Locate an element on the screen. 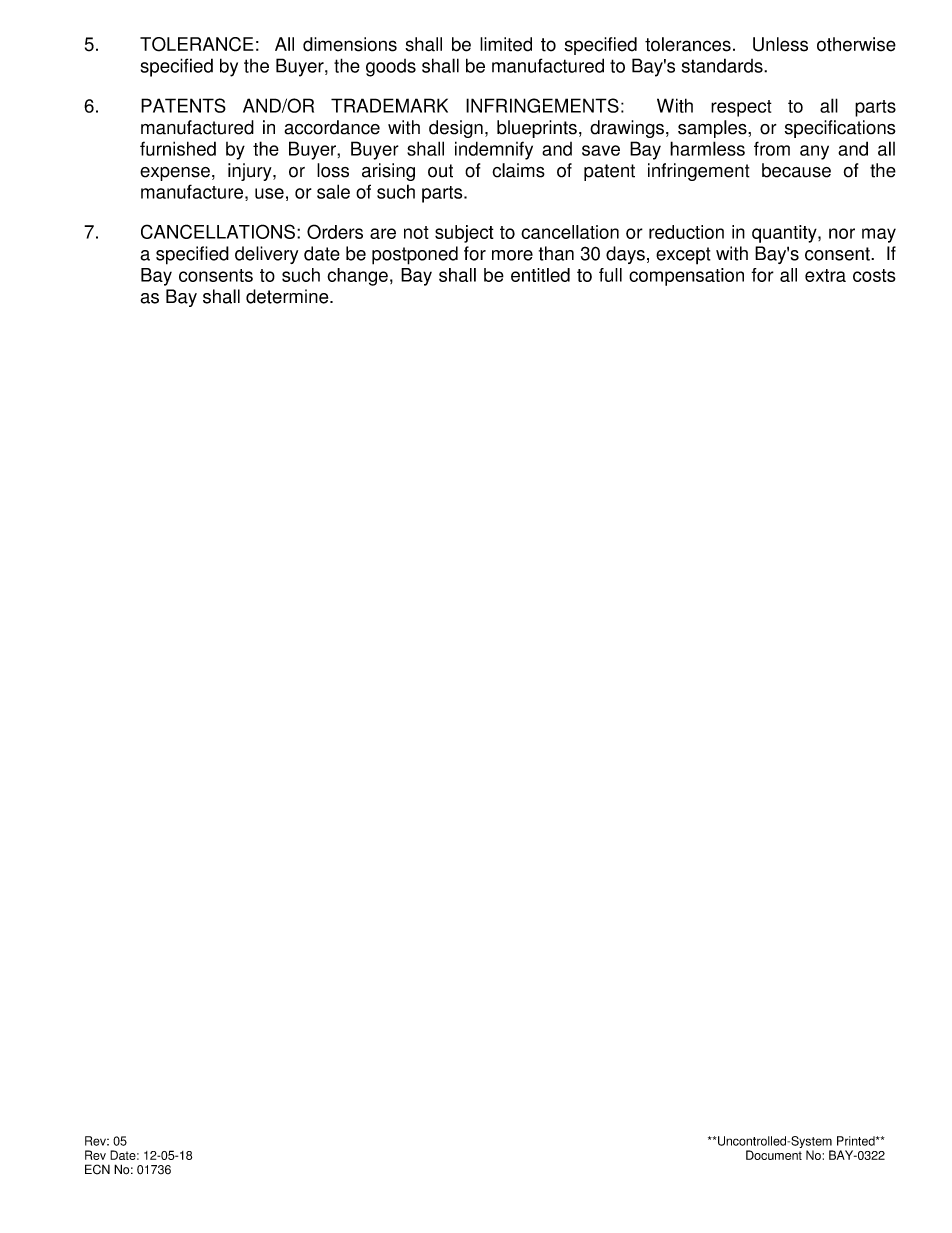 The height and width of the screenshot is (1233, 952). change is located at coordinates (357, 277).
